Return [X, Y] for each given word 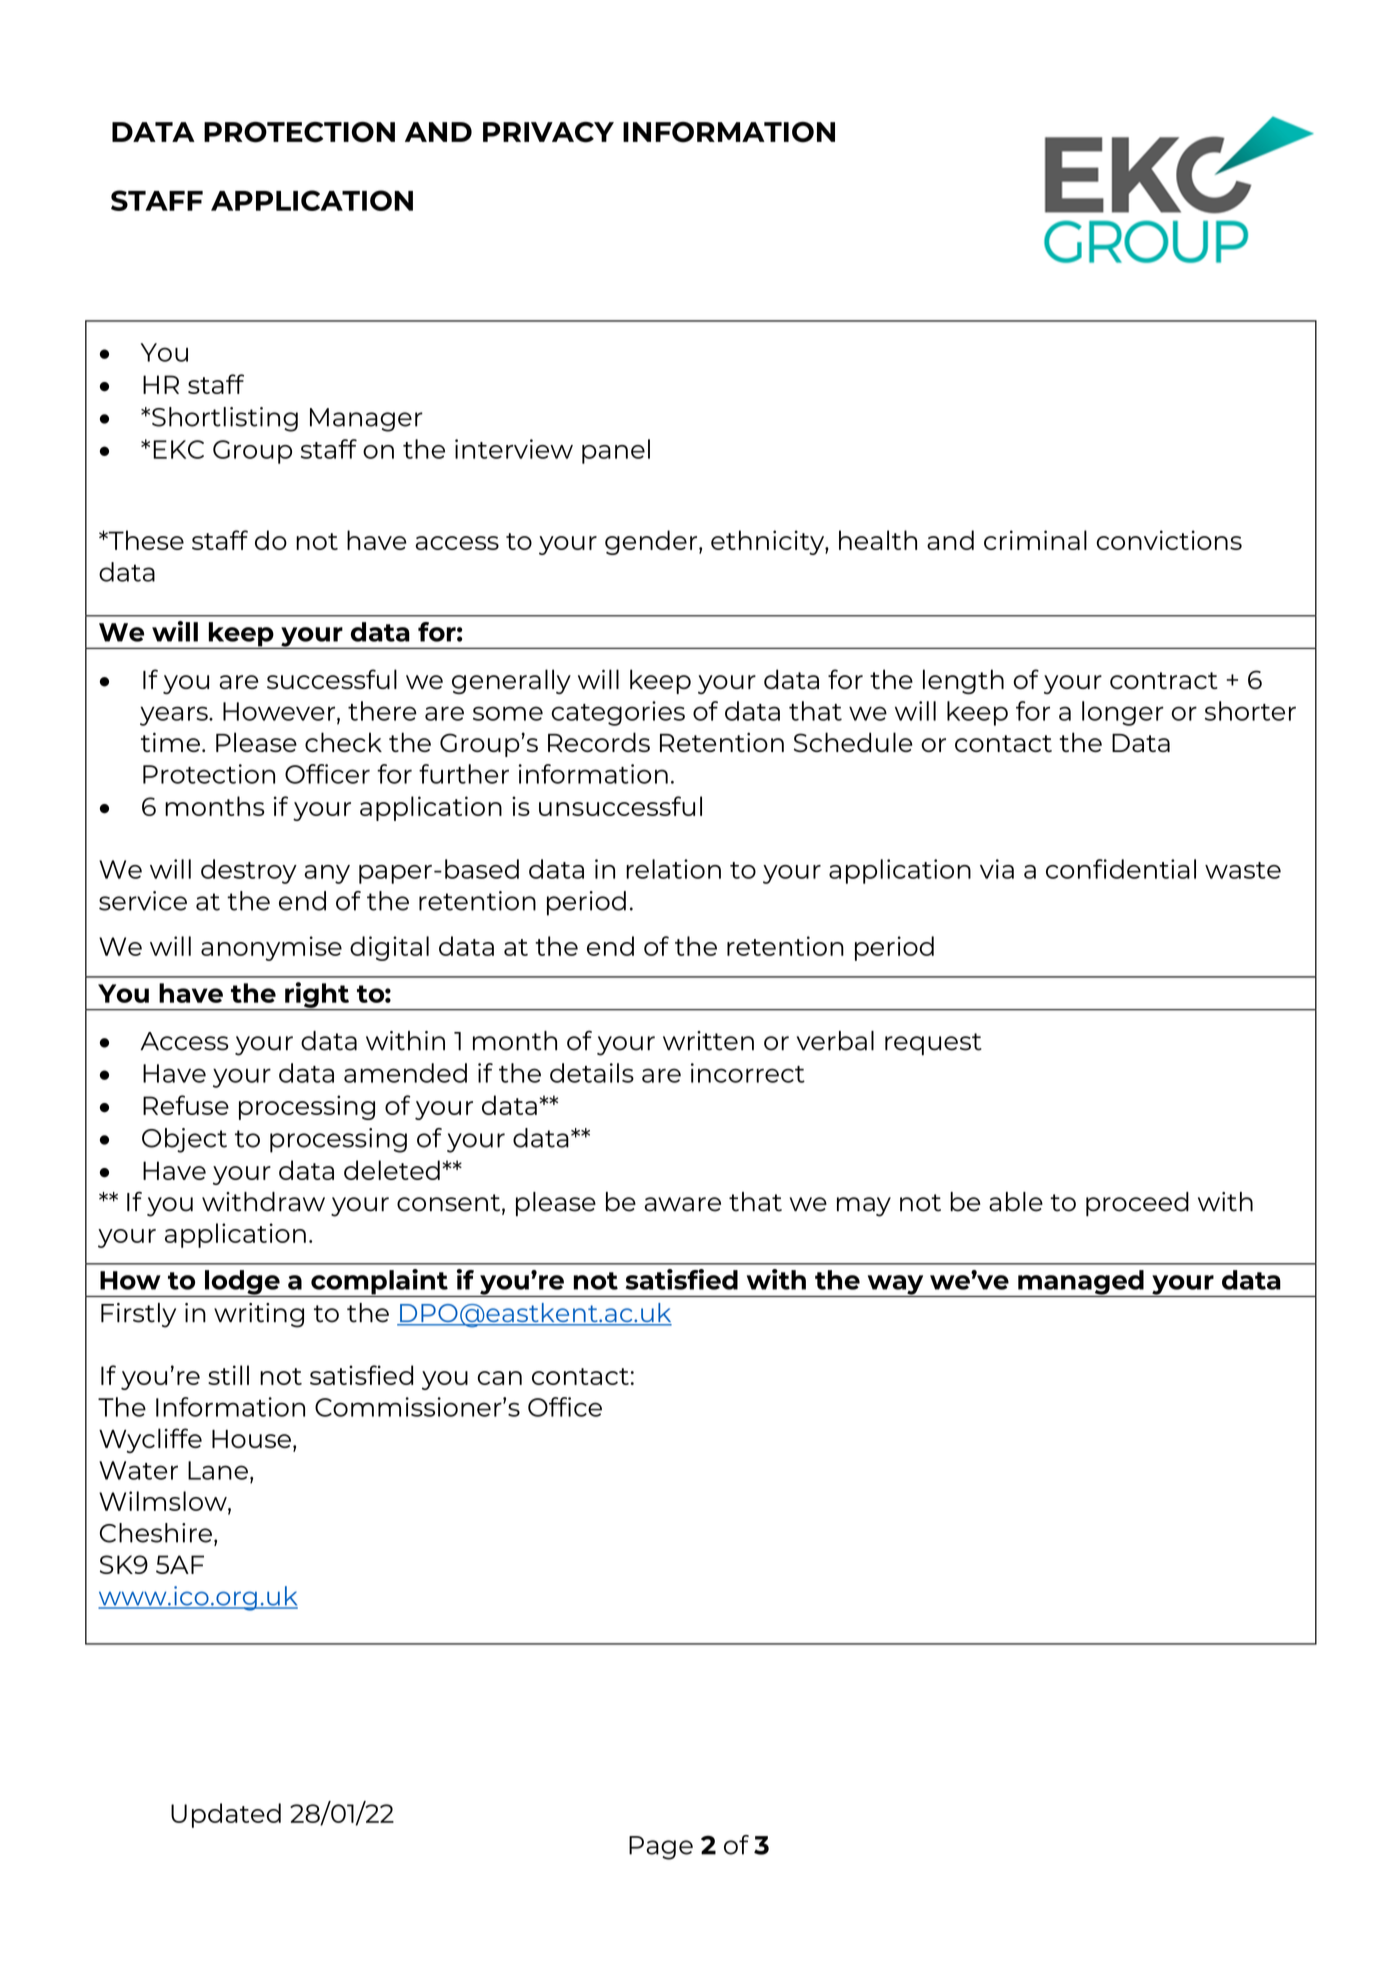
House [251, 1439]
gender [652, 542]
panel [616, 451]
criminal [1035, 540]
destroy [249, 871]
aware [682, 1204]
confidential [1121, 869]
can [499, 1378]
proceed [1137, 1204]
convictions [1169, 540]
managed [1081, 1283]
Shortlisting [225, 419]
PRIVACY [548, 132]
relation [673, 869]
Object [184, 1140]
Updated [226, 1815]
